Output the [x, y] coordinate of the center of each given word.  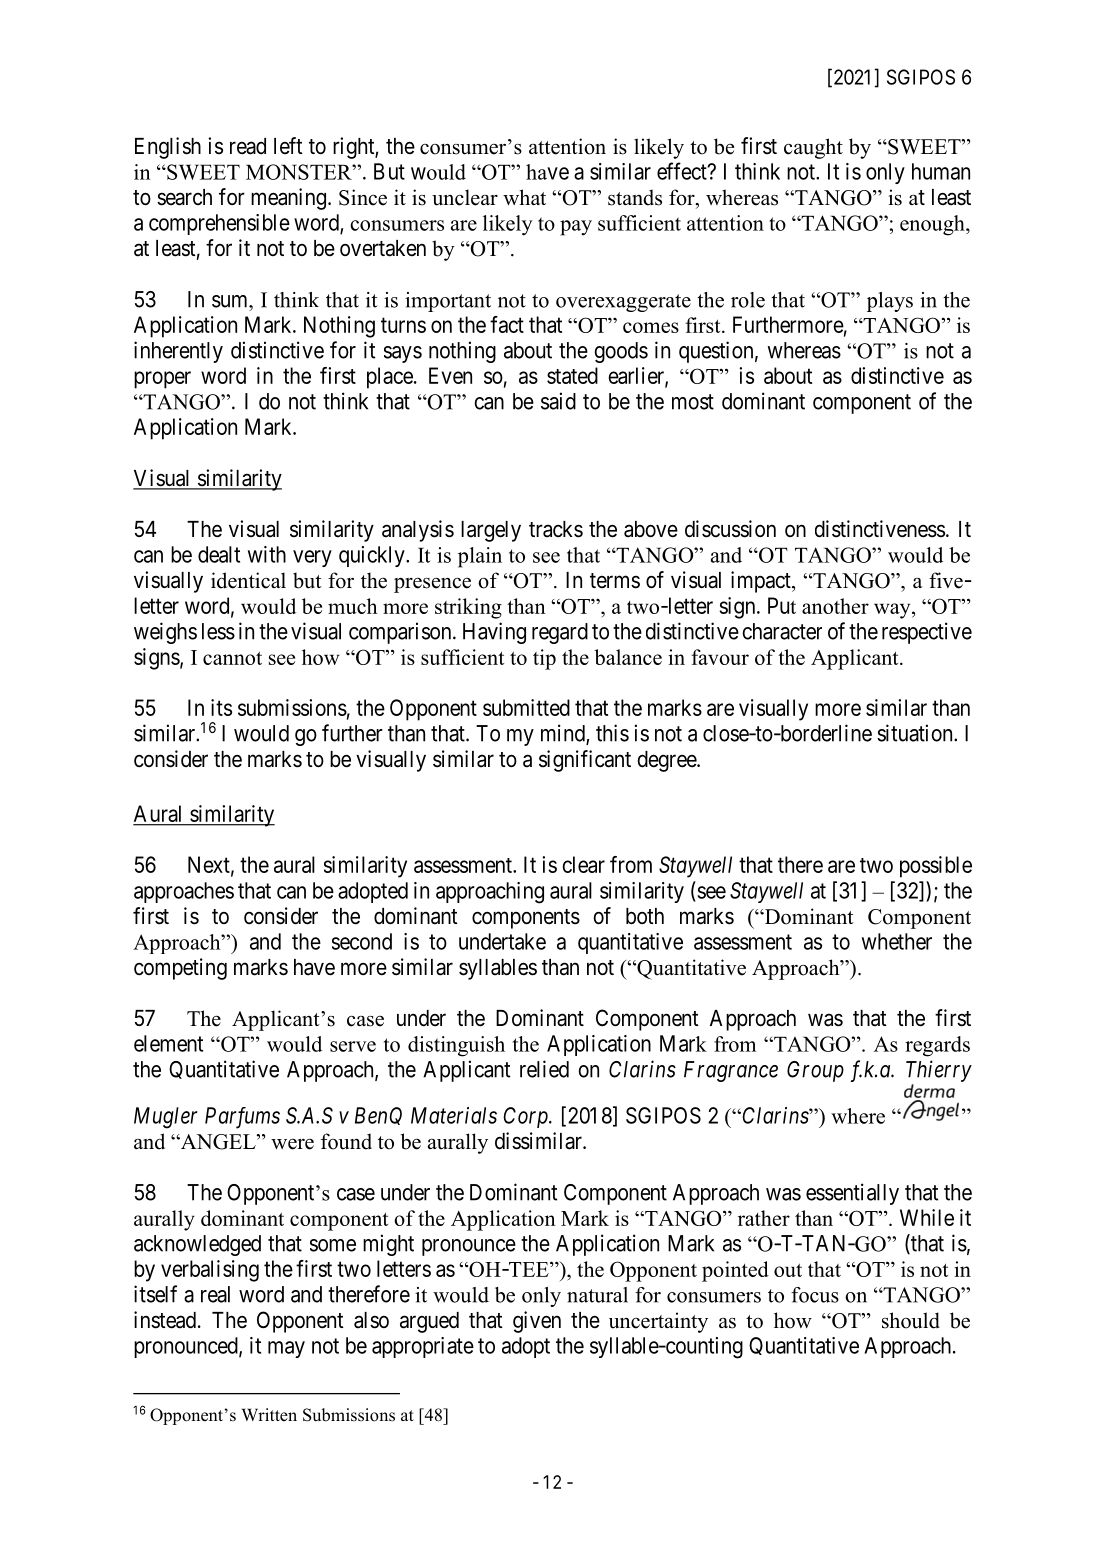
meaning [288, 199]
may [286, 1349]
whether [897, 941]
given [537, 1322]
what [524, 197]
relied [544, 1069]
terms [615, 581]
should [911, 1320]
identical [248, 580]
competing [180, 969]
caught [813, 148]
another [835, 606]
